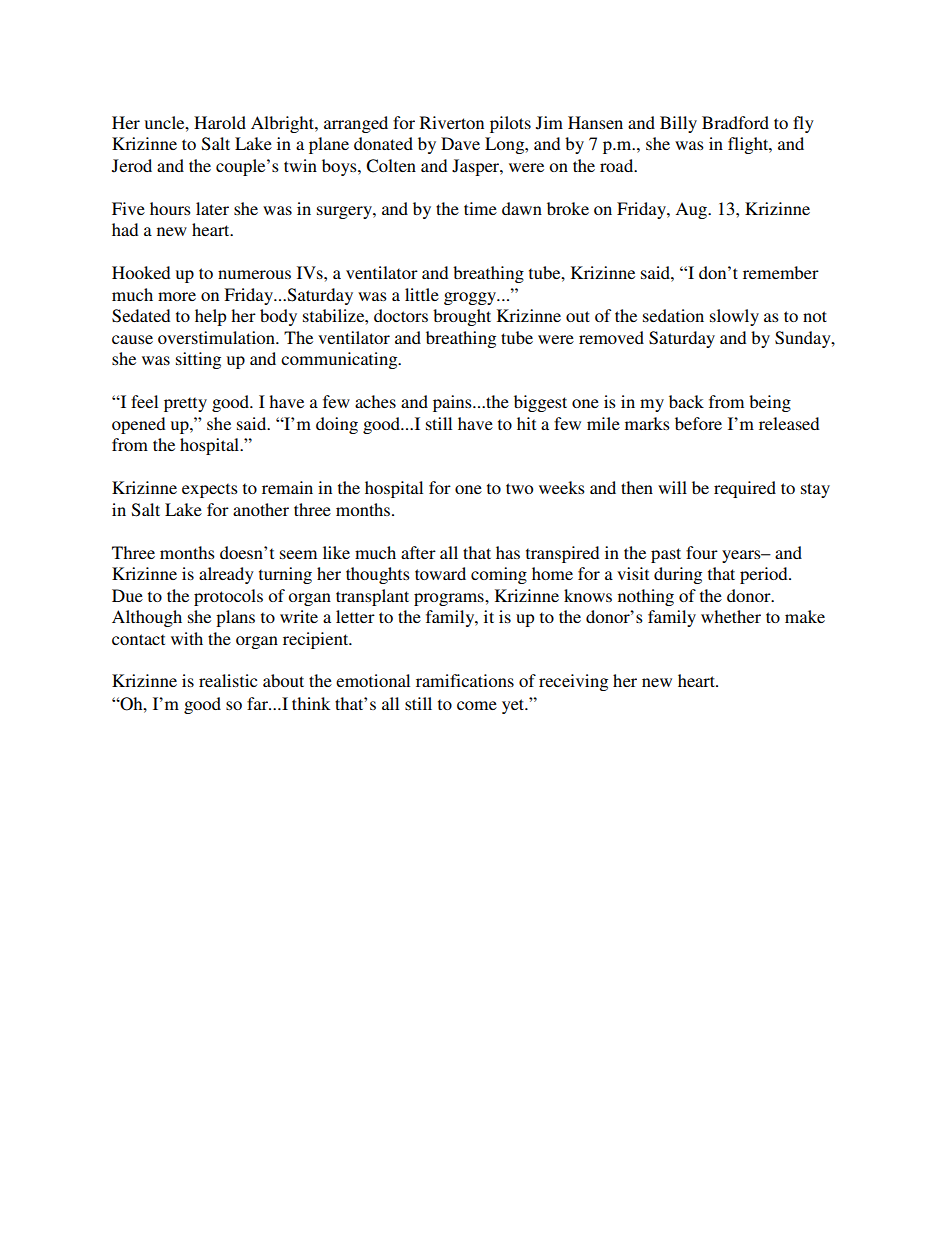  I want to click on before, so click(698, 423).
